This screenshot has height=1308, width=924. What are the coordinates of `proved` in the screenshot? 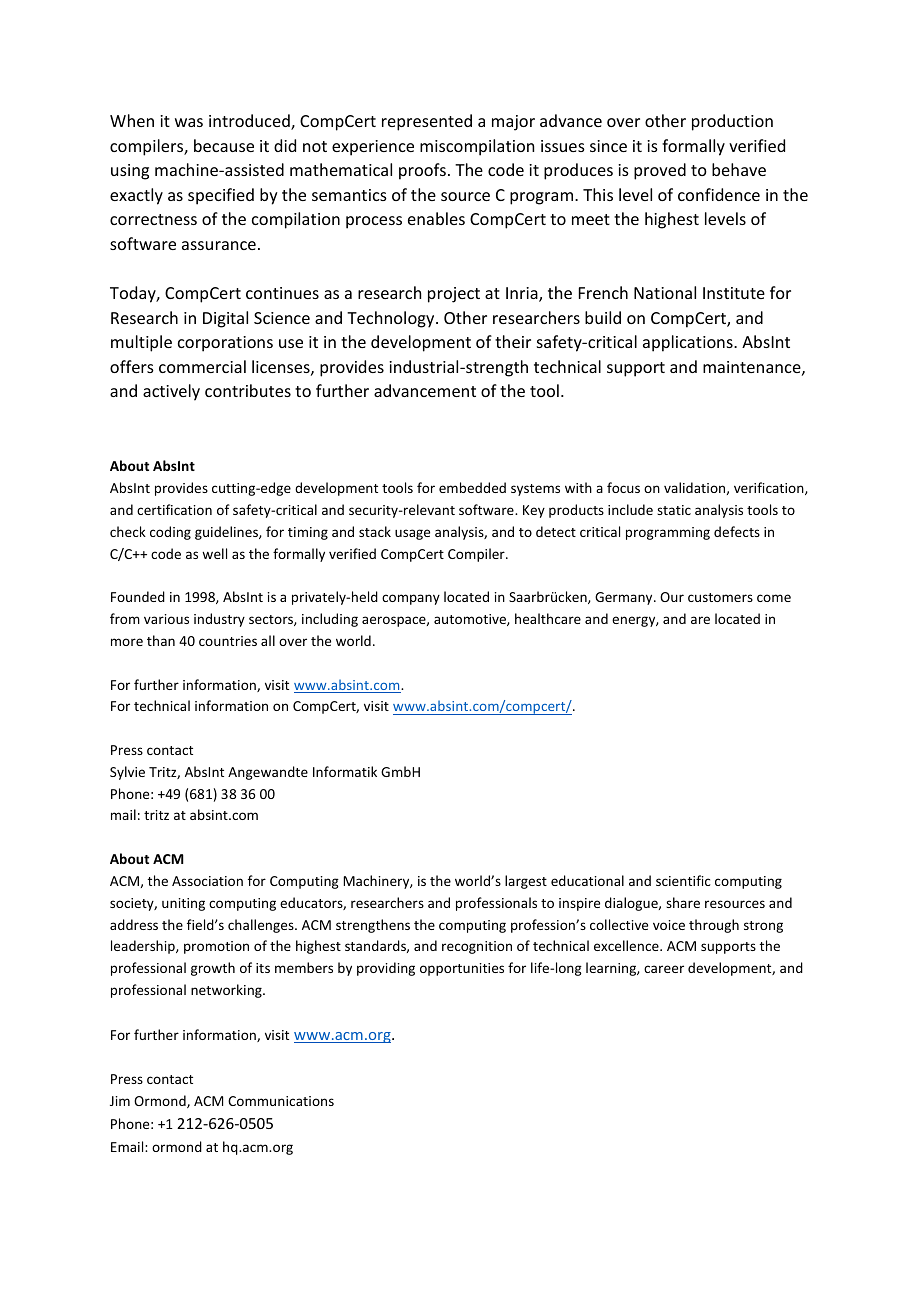 It's located at (660, 171).
